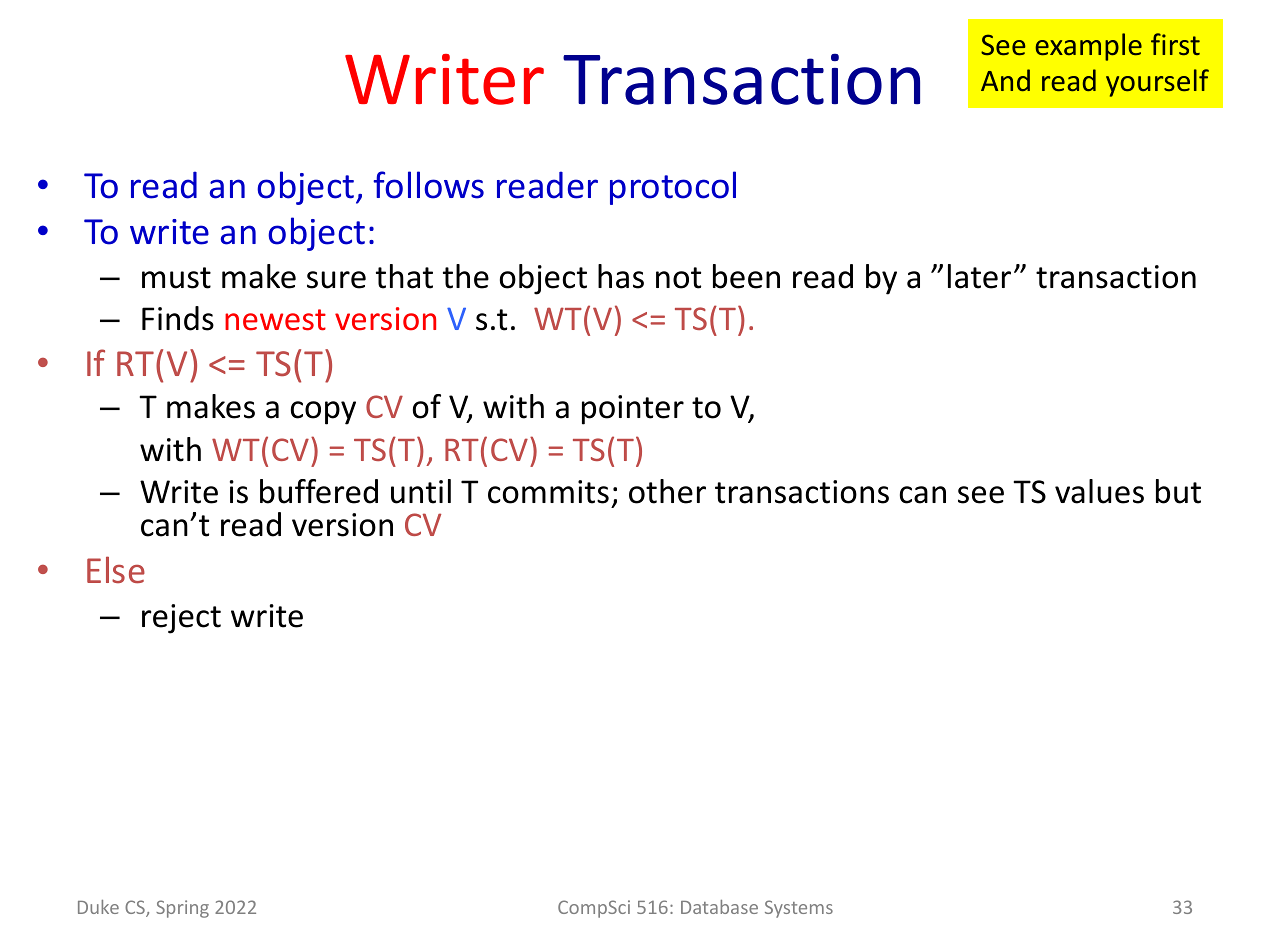 This screenshot has height=952, width=1270. What do you see at coordinates (673, 188) in the screenshot?
I see `protocol` at bounding box center [673, 188].
